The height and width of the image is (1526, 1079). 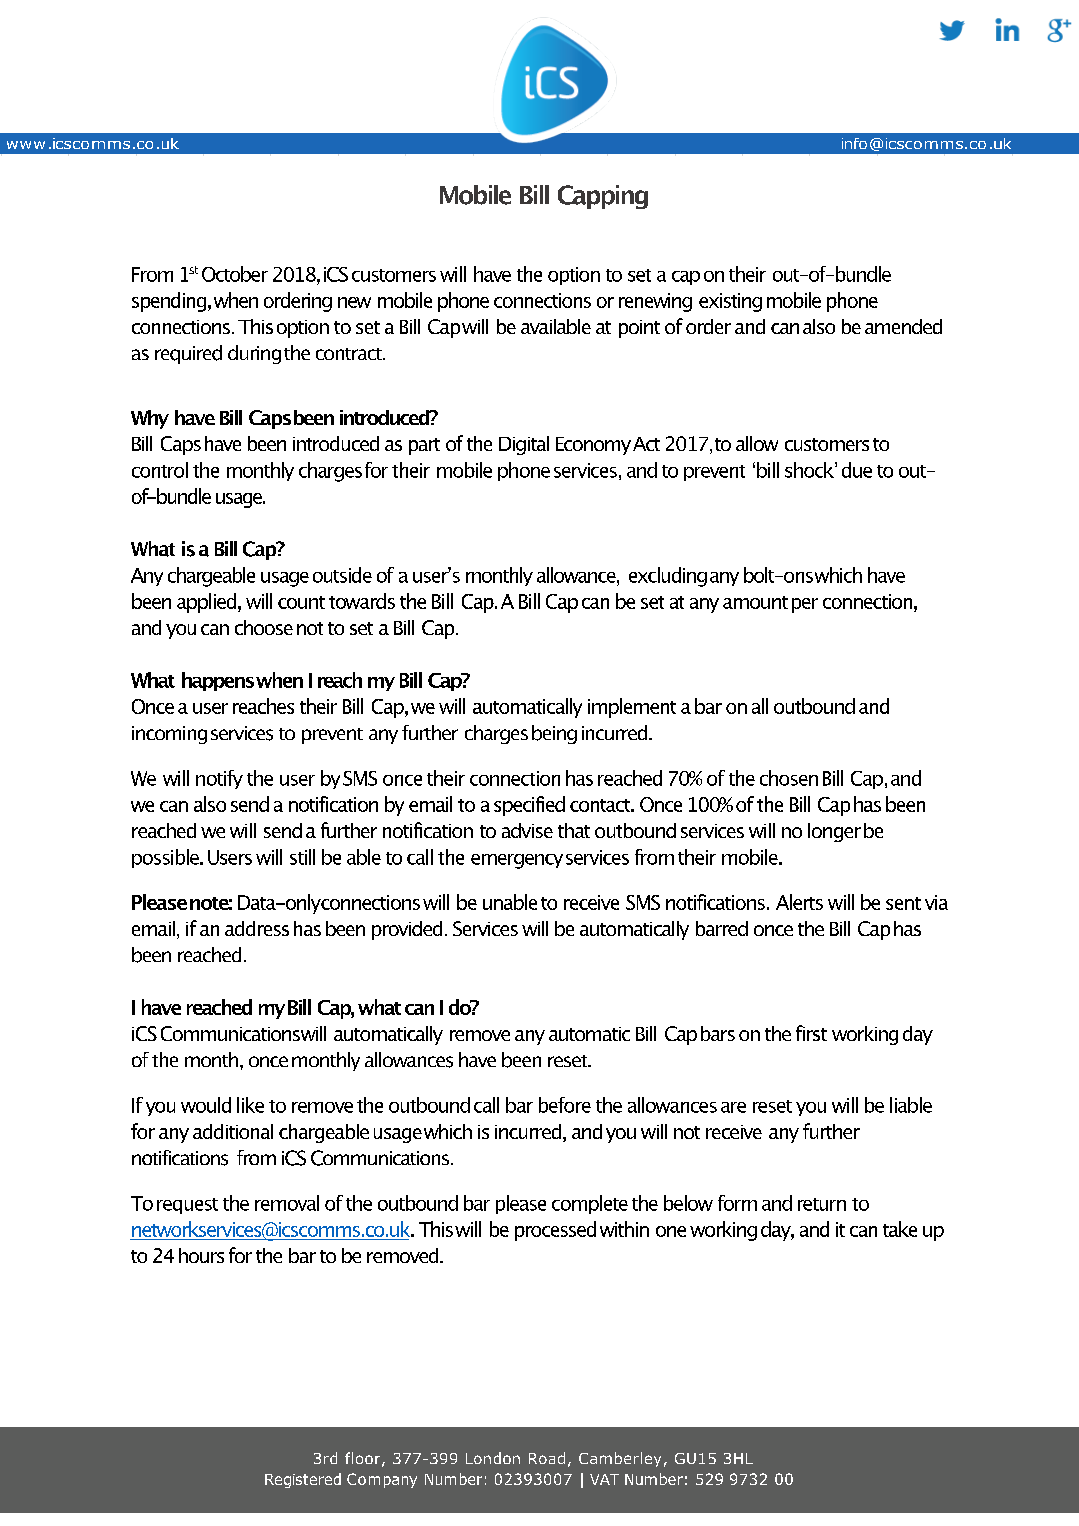 I want to click on Registered, so click(x=303, y=1480).
